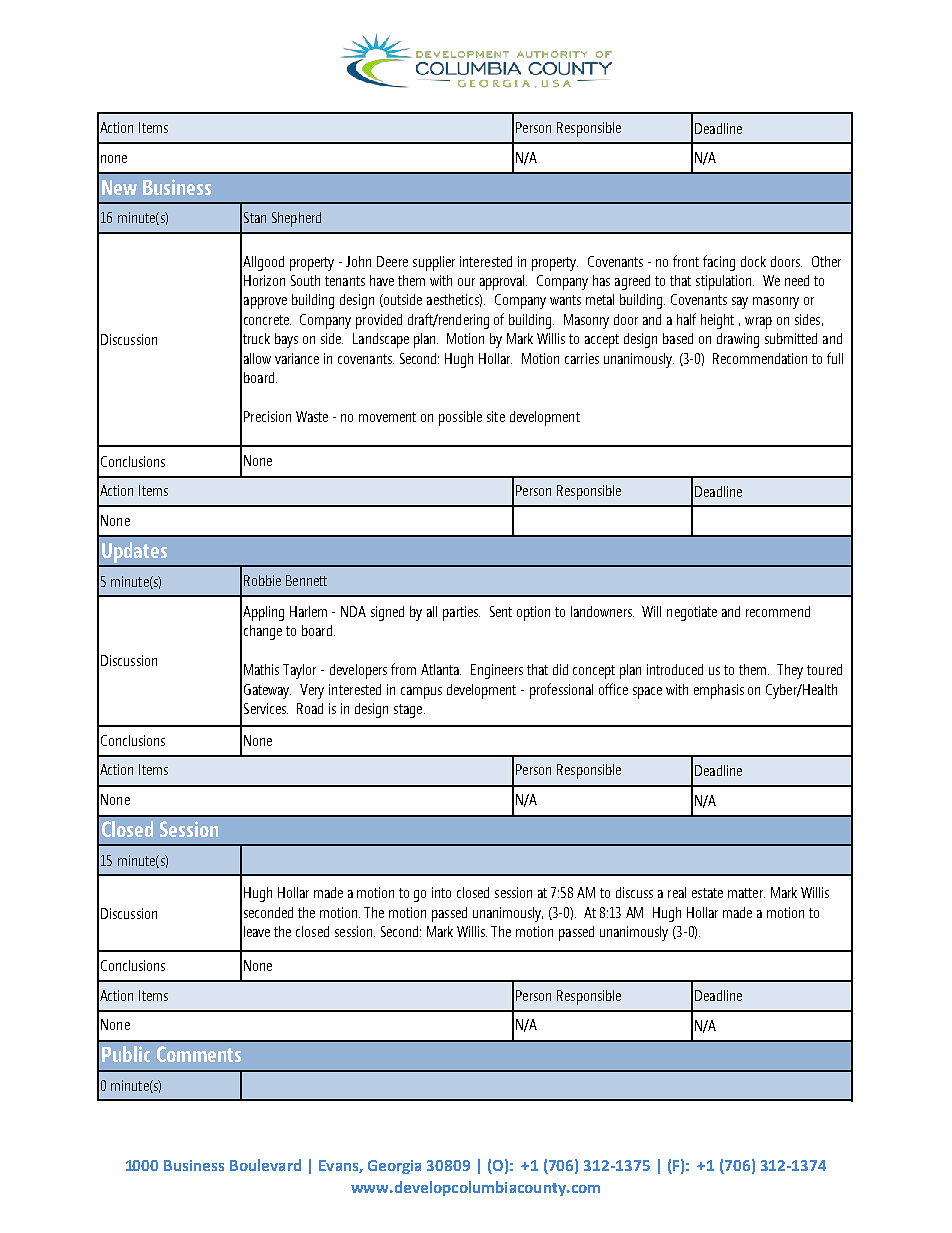  I want to click on Shepherd, so click(296, 219).
